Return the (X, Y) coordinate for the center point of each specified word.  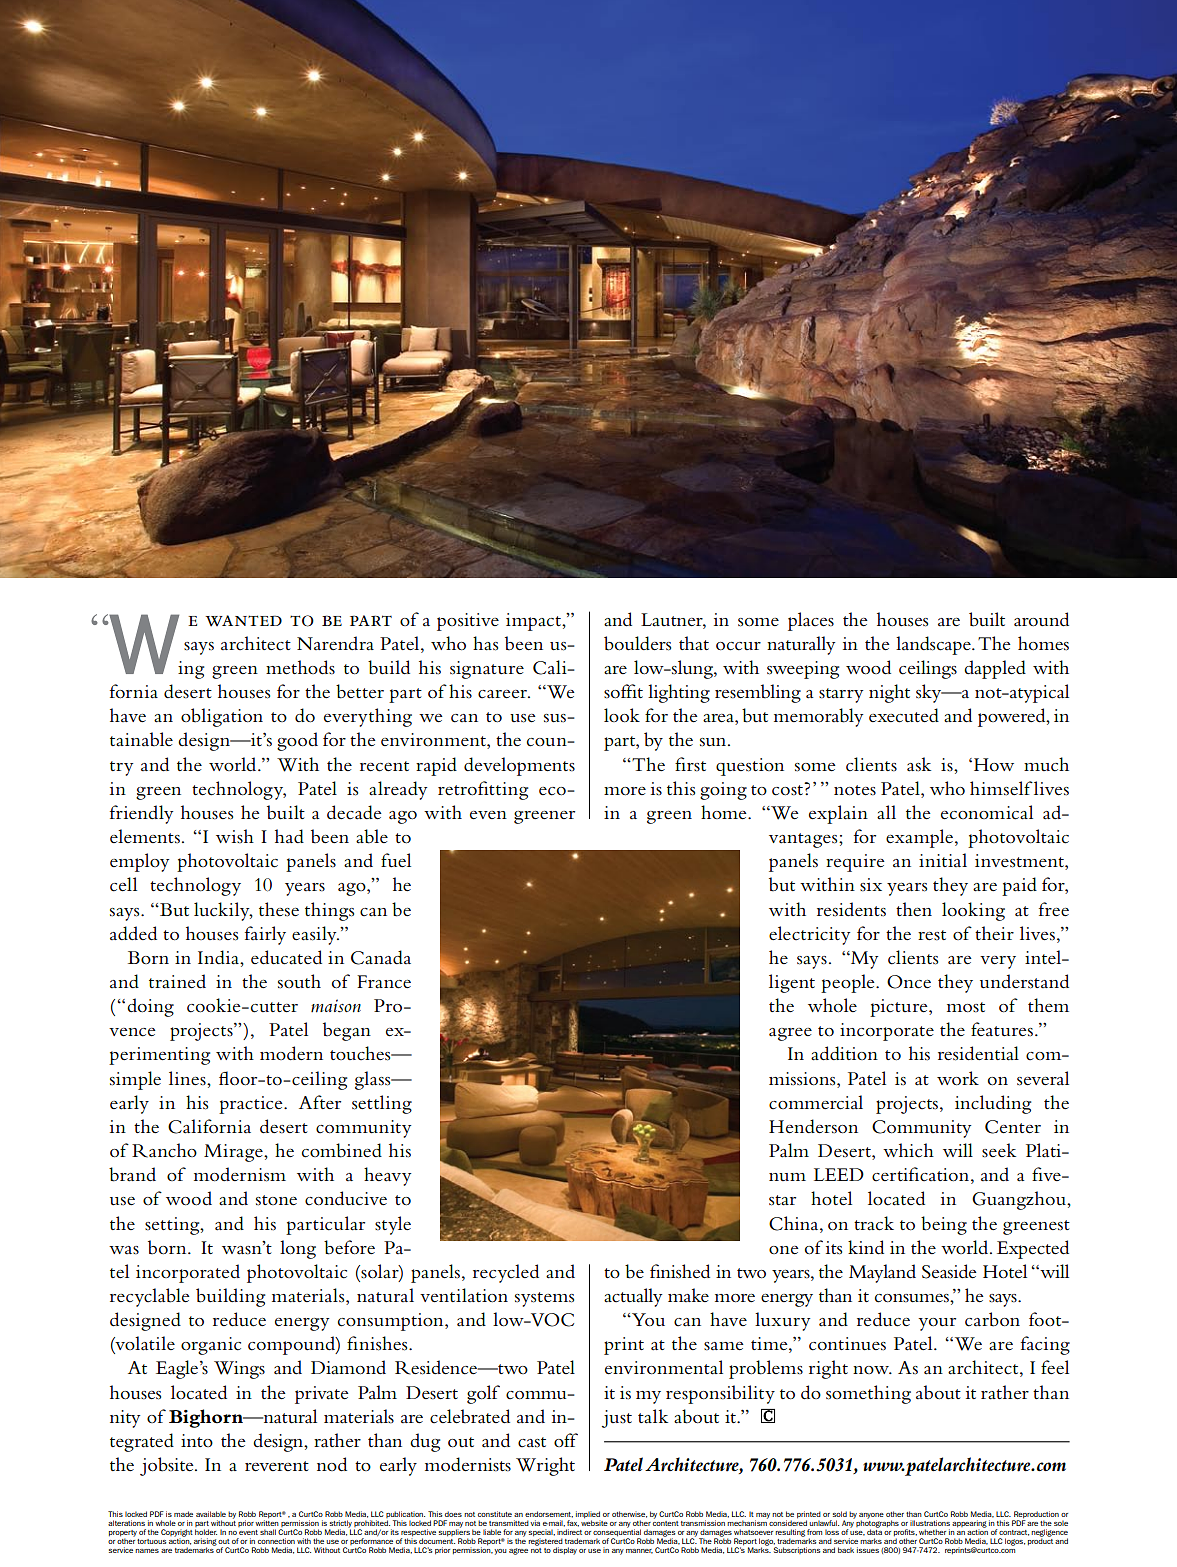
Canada (381, 957)
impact (534, 622)
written (267, 1522)
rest (932, 935)
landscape (934, 645)
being (944, 1225)
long (298, 1249)
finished (680, 1271)
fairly (265, 935)
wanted (243, 621)
